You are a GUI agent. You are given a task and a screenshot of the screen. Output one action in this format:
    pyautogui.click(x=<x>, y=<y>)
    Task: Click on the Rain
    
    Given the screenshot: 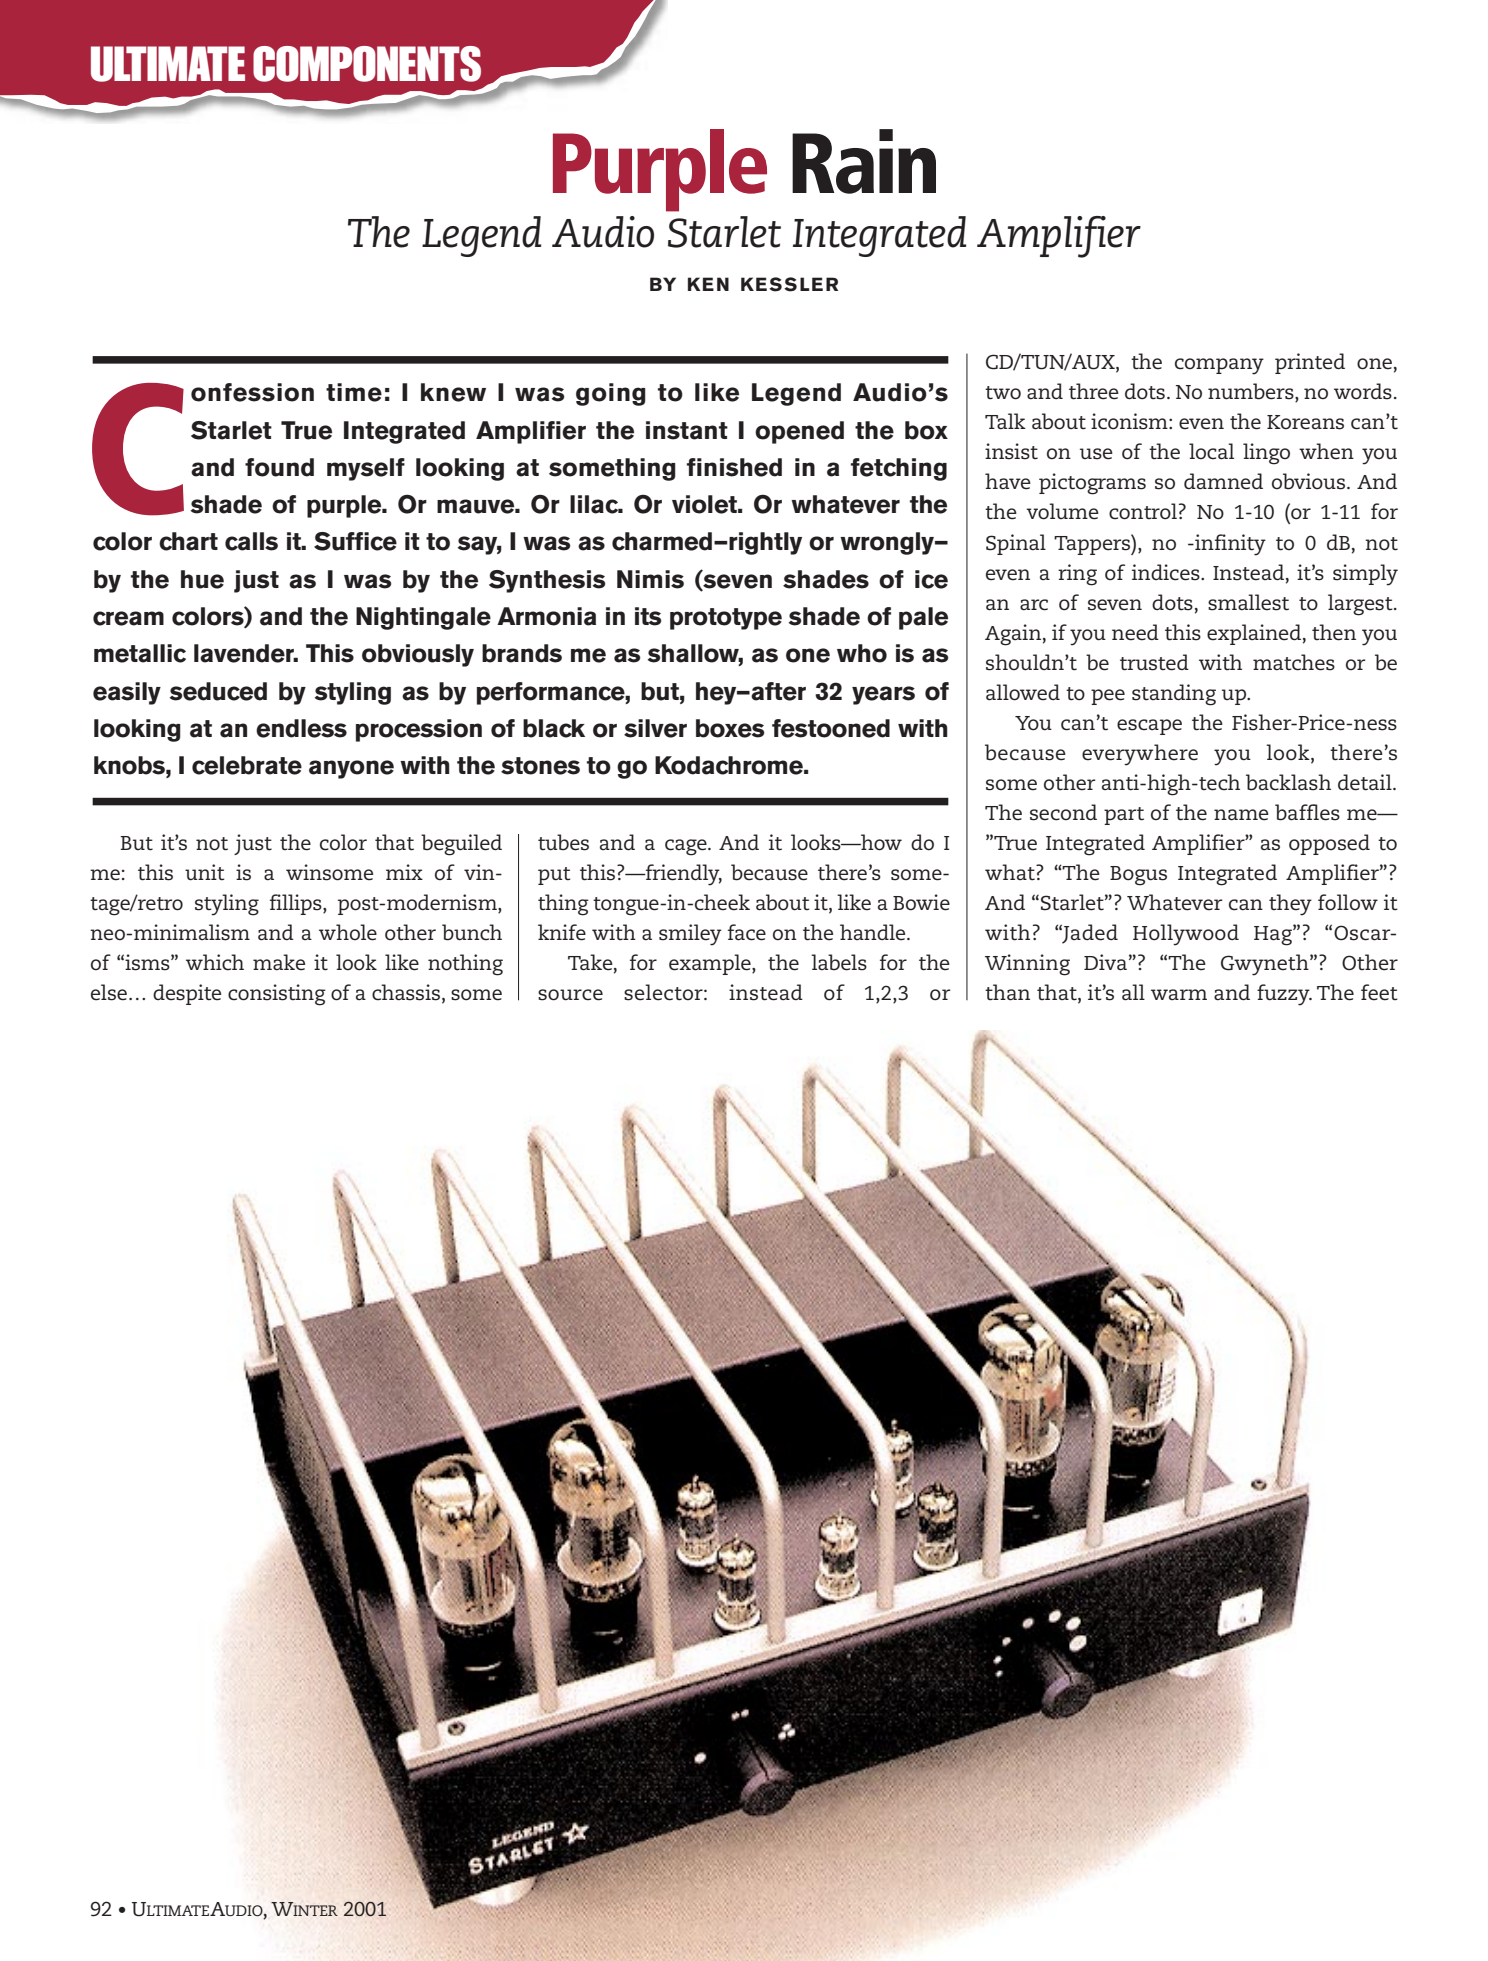 What is the action you would take?
    pyautogui.click(x=864, y=161)
